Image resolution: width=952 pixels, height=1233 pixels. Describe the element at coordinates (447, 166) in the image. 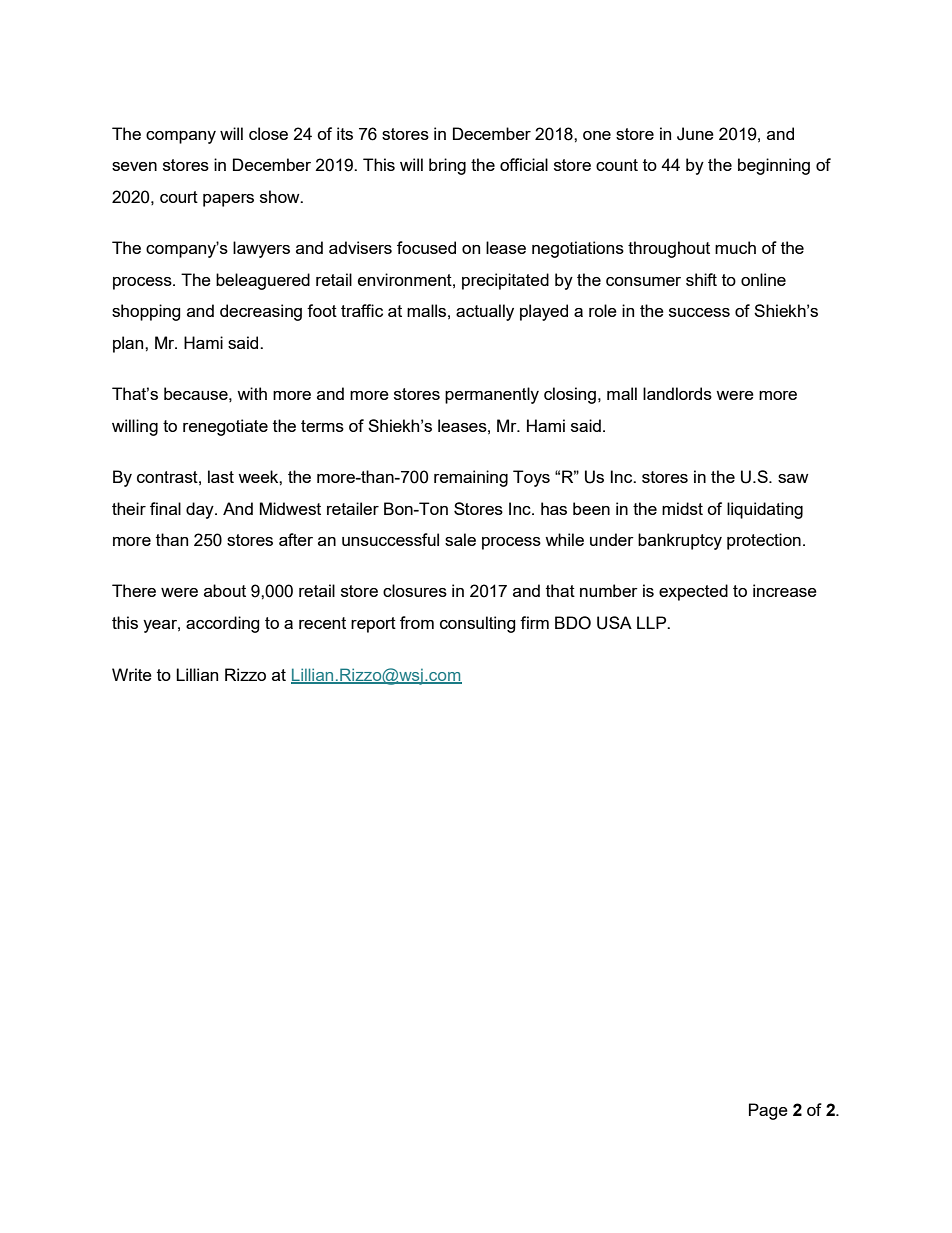

I see `bring` at that location.
